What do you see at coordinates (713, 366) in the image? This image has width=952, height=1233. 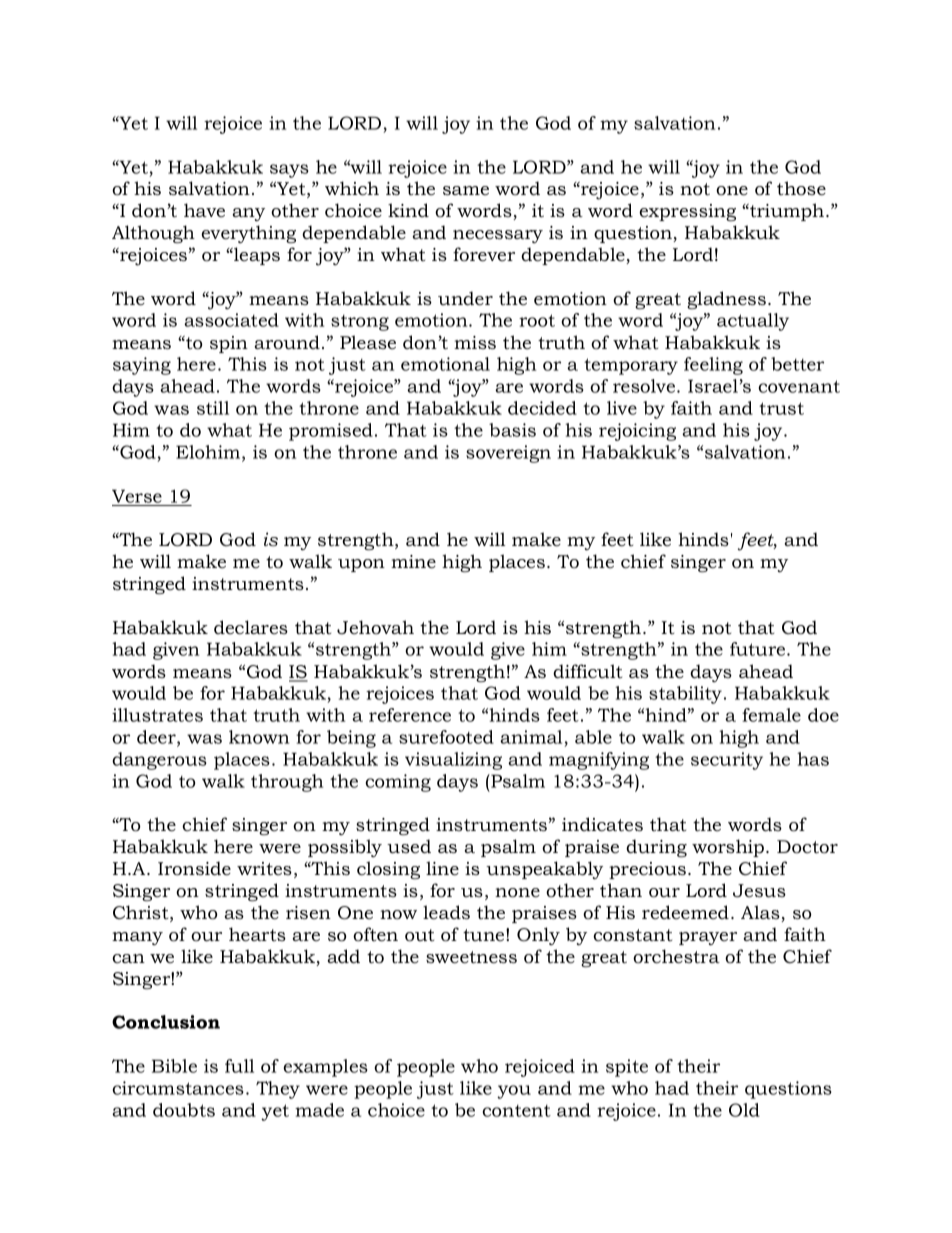 I see `feeling` at bounding box center [713, 366].
